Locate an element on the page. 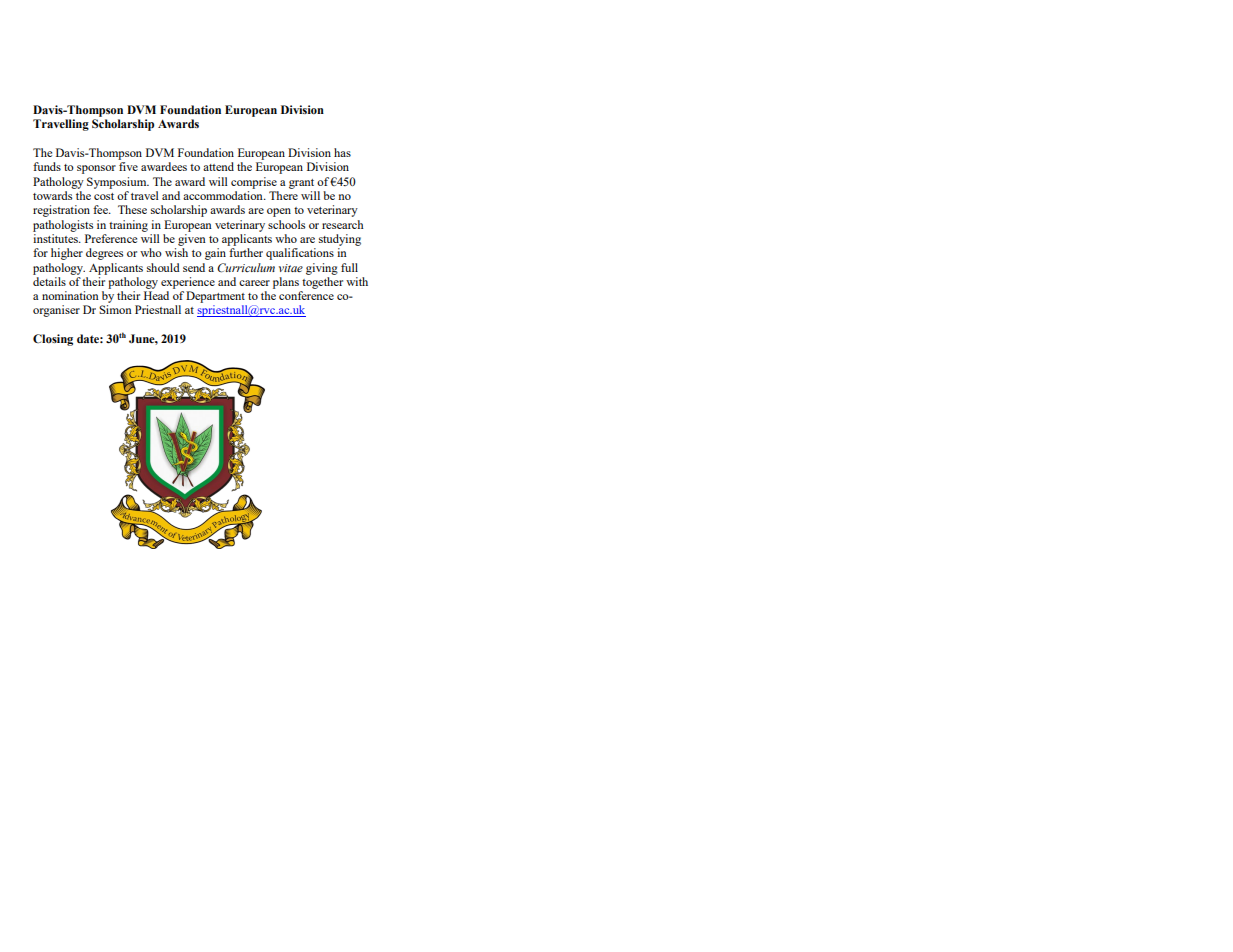 This document has width=1233, height=952. experience is located at coordinates (188, 283).
